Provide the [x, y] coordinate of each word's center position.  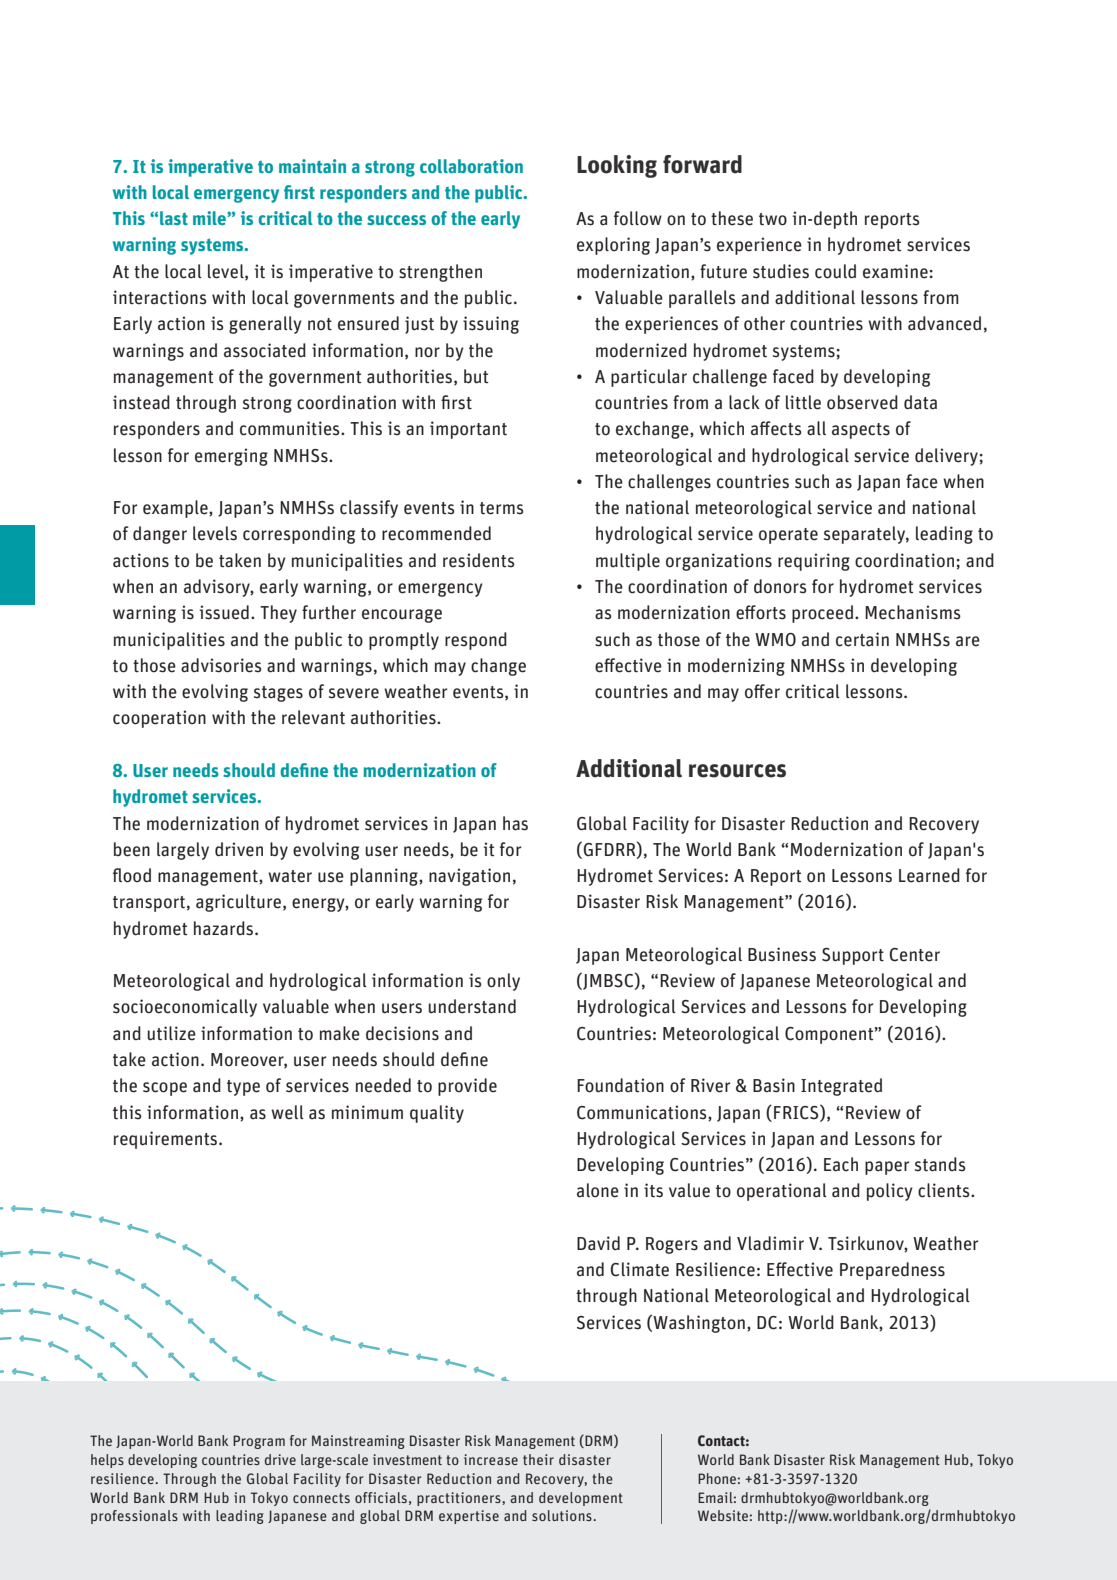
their [538, 1459]
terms [502, 508]
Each [841, 1164]
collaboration [471, 166]
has [515, 823]
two [773, 219]
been [132, 849]
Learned [929, 875]
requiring [814, 562]
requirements [167, 1140]
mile [210, 218]
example [176, 509]
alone [598, 1190]
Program [259, 1442]
